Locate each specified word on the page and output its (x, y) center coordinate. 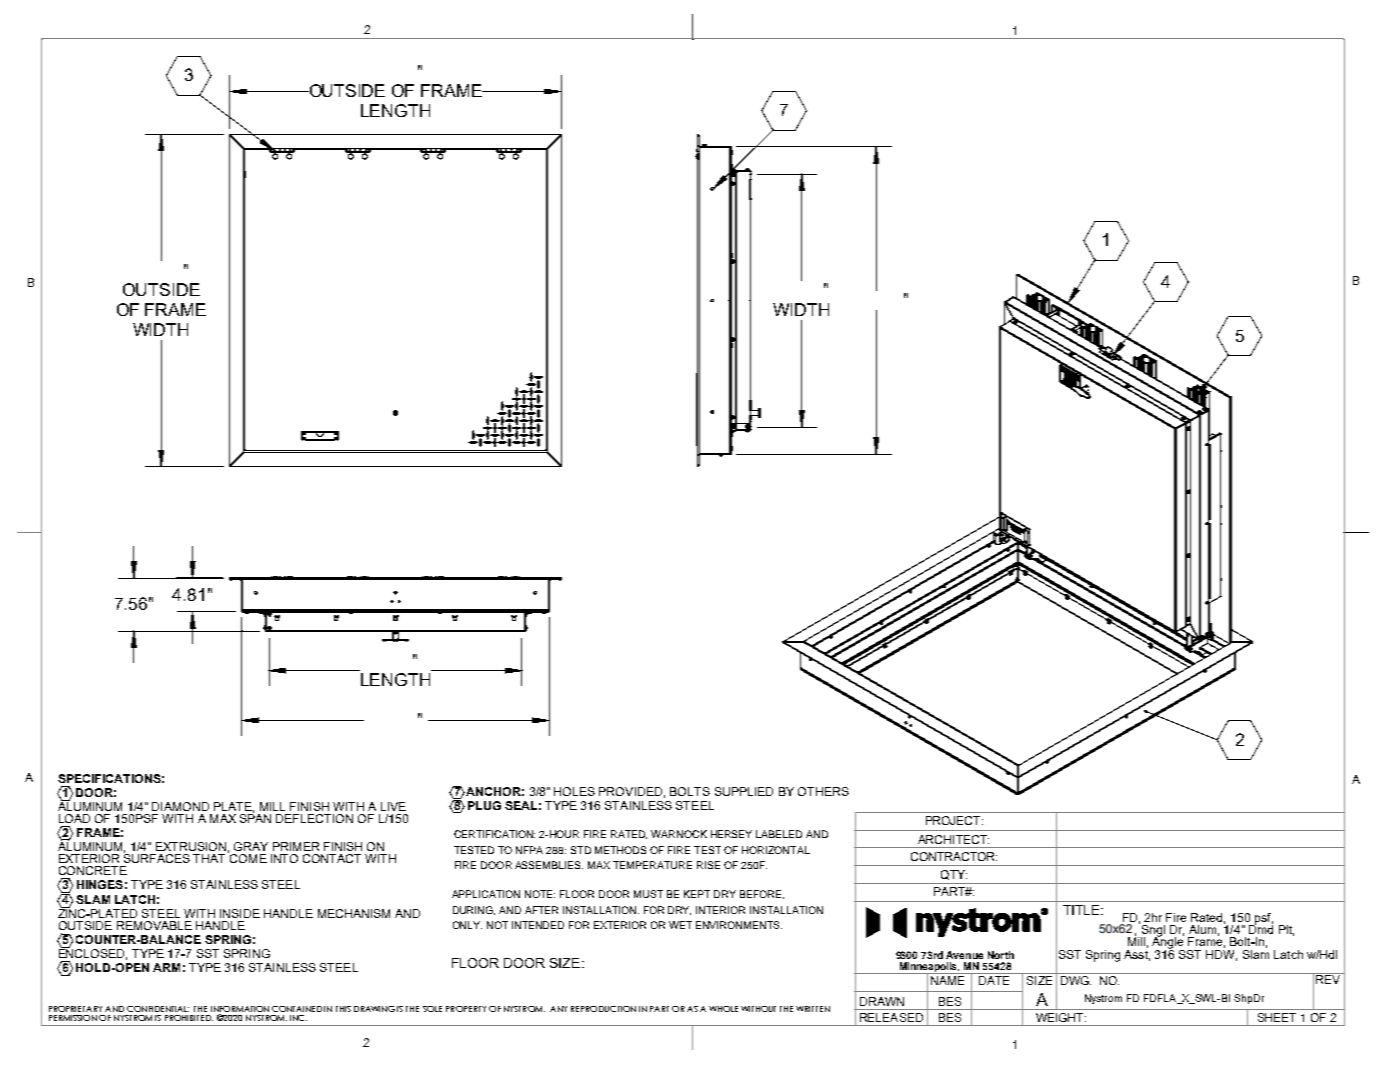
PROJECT (954, 820)
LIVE (393, 806)
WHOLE (723, 1009)
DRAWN (882, 1001)
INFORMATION (240, 1010)
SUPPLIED (744, 791)
